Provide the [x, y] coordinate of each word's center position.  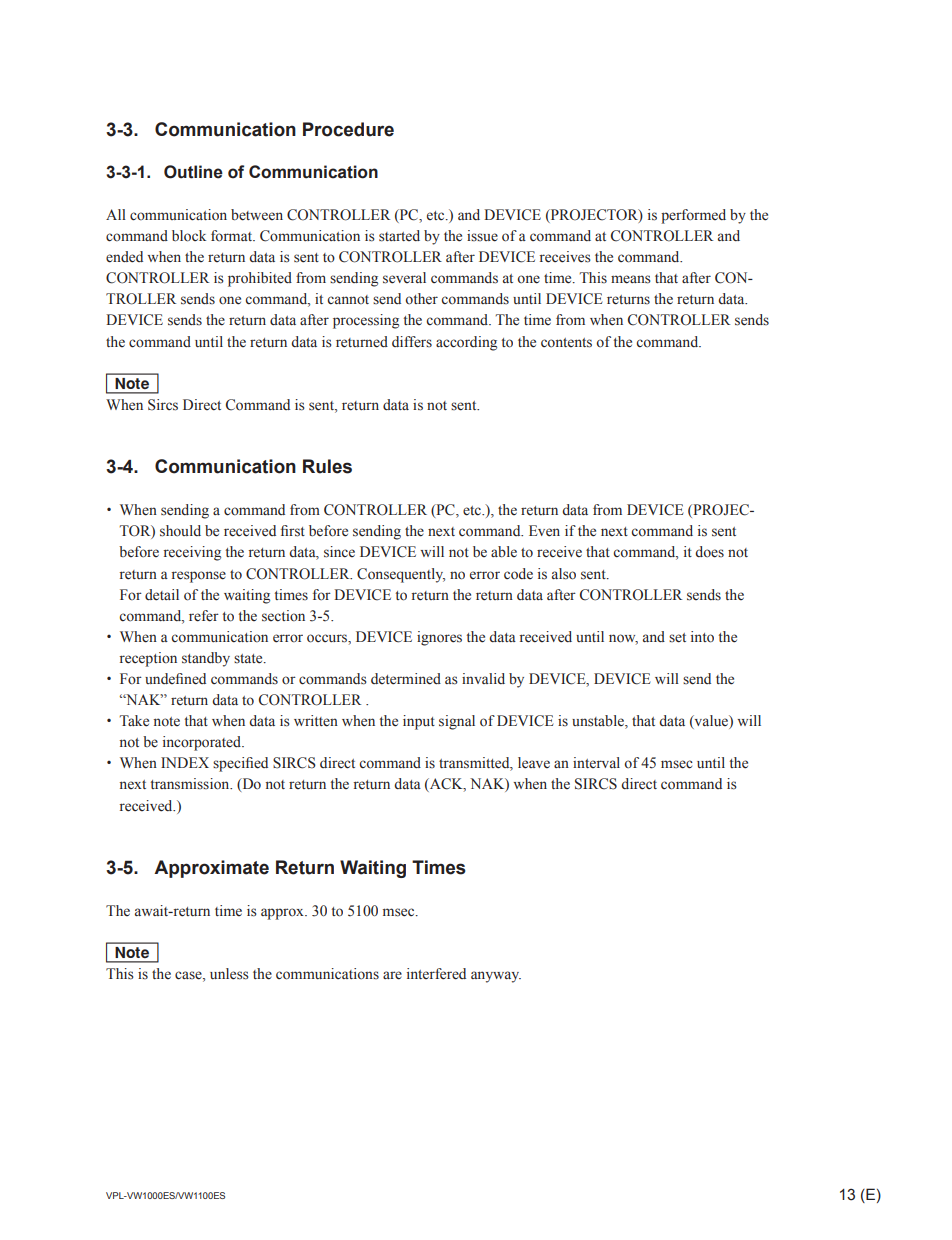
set [677, 638]
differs [412, 342]
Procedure [348, 129]
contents [566, 343]
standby [206, 659]
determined [406, 679]
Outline [193, 172]
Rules [327, 466]
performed [693, 216]
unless [229, 974]
